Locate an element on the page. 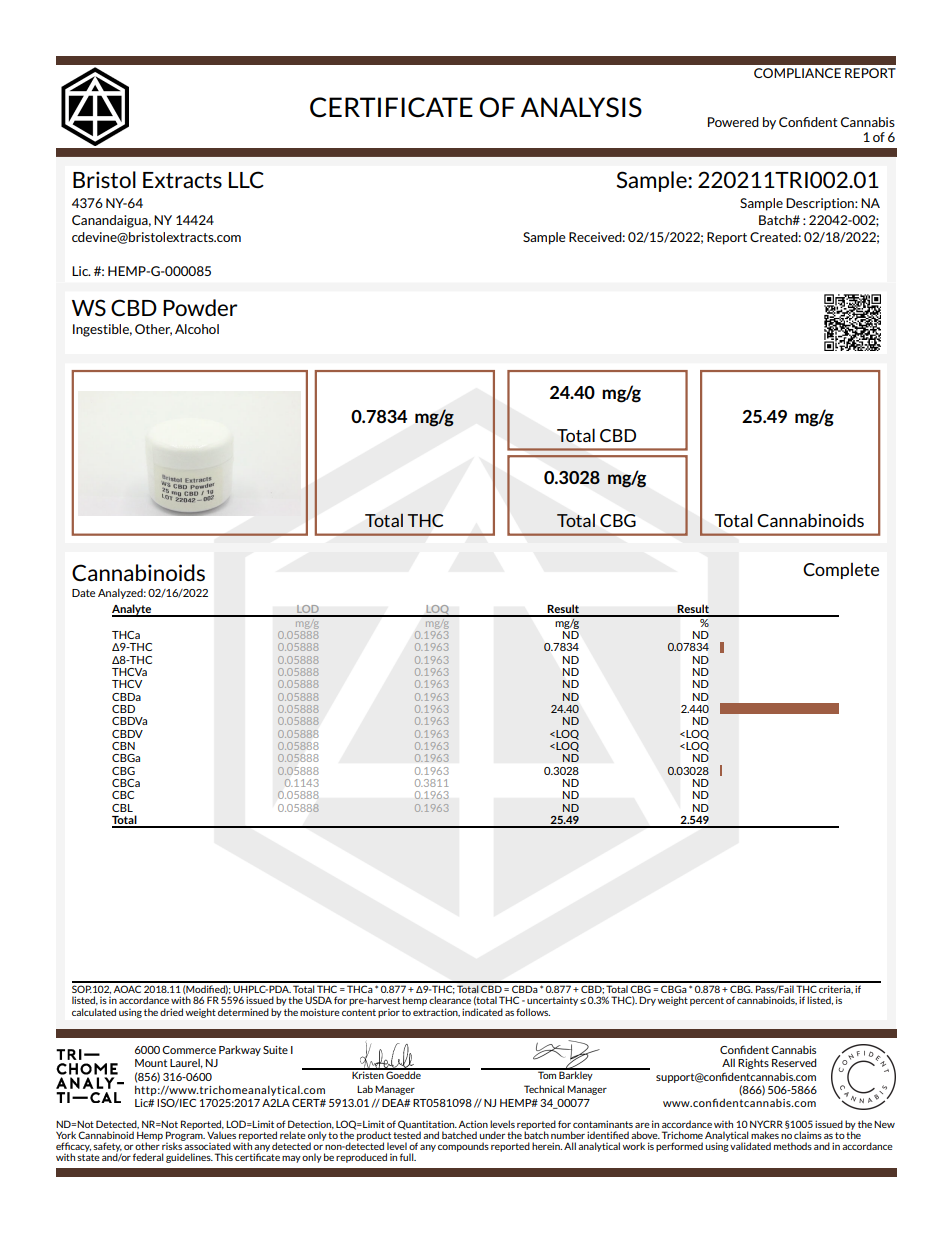 This image has height=1233, width=952. Alcohol is located at coordinates (197, 329).
